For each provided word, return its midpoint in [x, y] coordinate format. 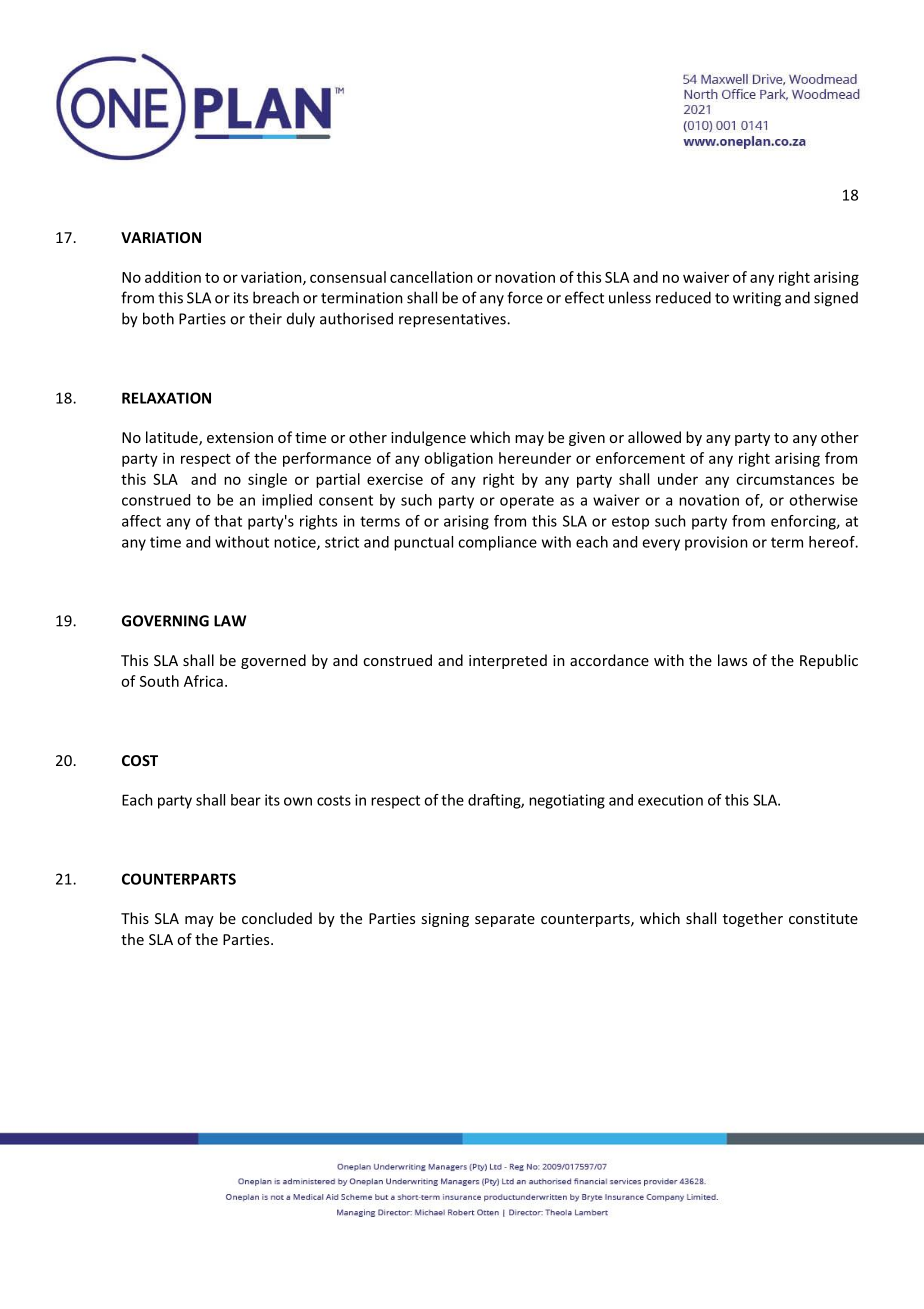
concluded [277, 918]
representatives [453, 320]
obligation [458, 459]
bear [246, 800]
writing [757, 299]
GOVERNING [165, 621]
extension [240, 437]
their [265, 318]
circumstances [785, 479]
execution [670, 800]
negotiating [567, 801]
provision [716, 543]
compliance [497, 543]
